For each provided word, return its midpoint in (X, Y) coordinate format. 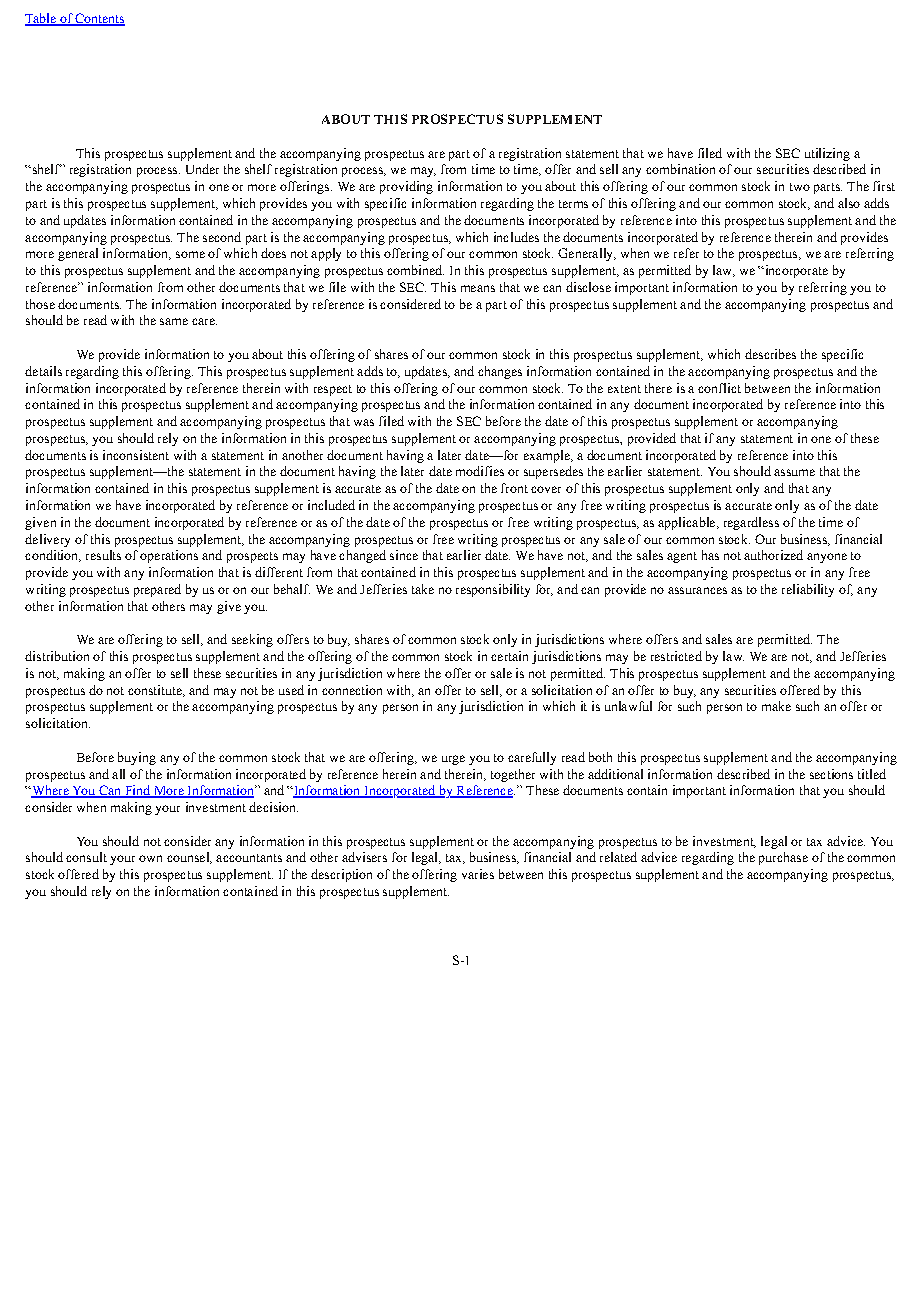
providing (406, 187)
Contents (99, 19)
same (174, 321)
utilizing (827, 154)
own (150, 858)
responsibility (493, 590)
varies (478, 874)
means (478, 288)
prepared (157, 590)
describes (770, 354)
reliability (808, 590)
